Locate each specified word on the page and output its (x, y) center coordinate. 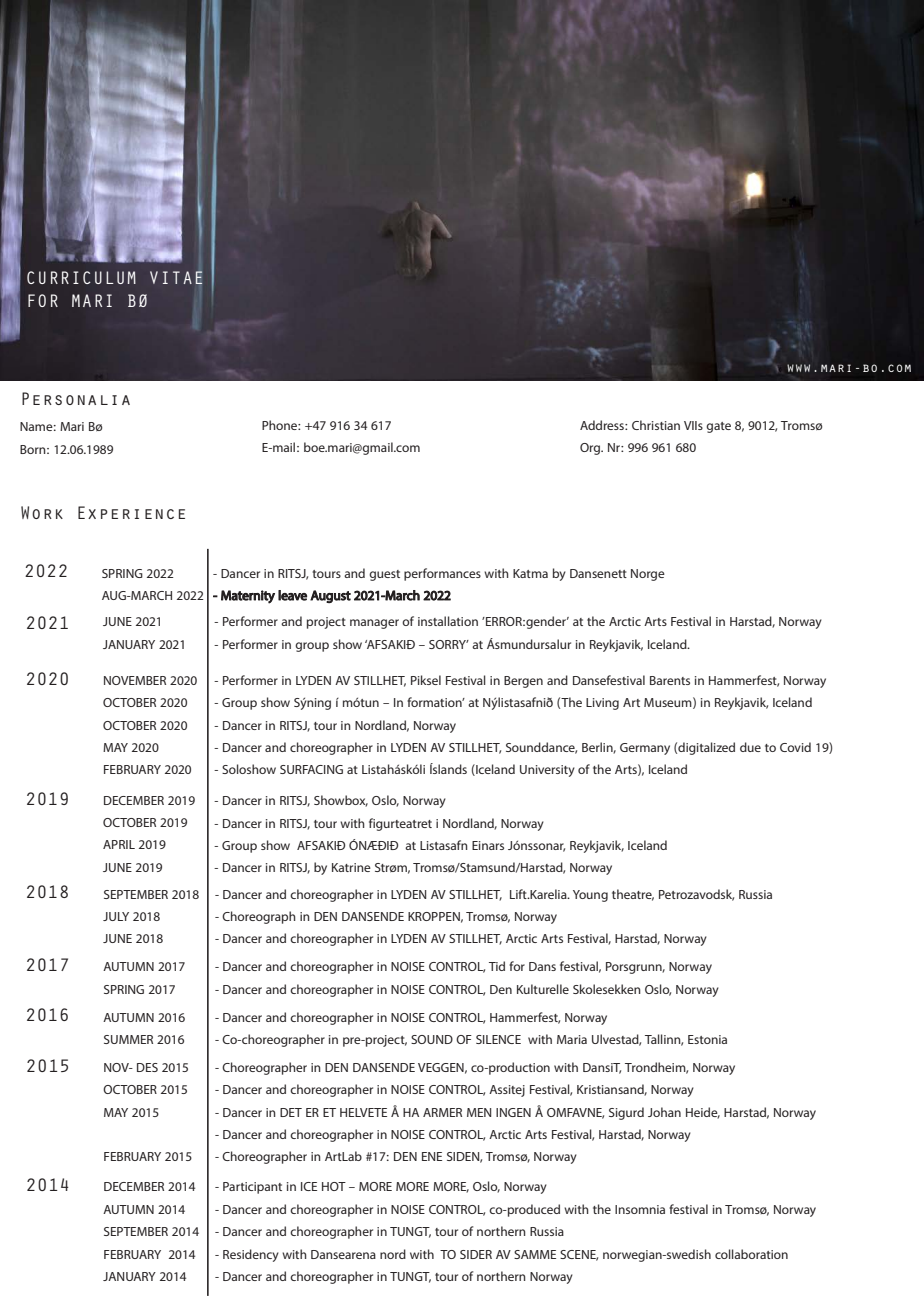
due (750, 747)
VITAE (176, 278)
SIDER (476, 1254)
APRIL (119, 844)
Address (603, 425)
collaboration (751, 1254)
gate (718, 427)
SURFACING (311, 769)
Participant (252, 1188)
